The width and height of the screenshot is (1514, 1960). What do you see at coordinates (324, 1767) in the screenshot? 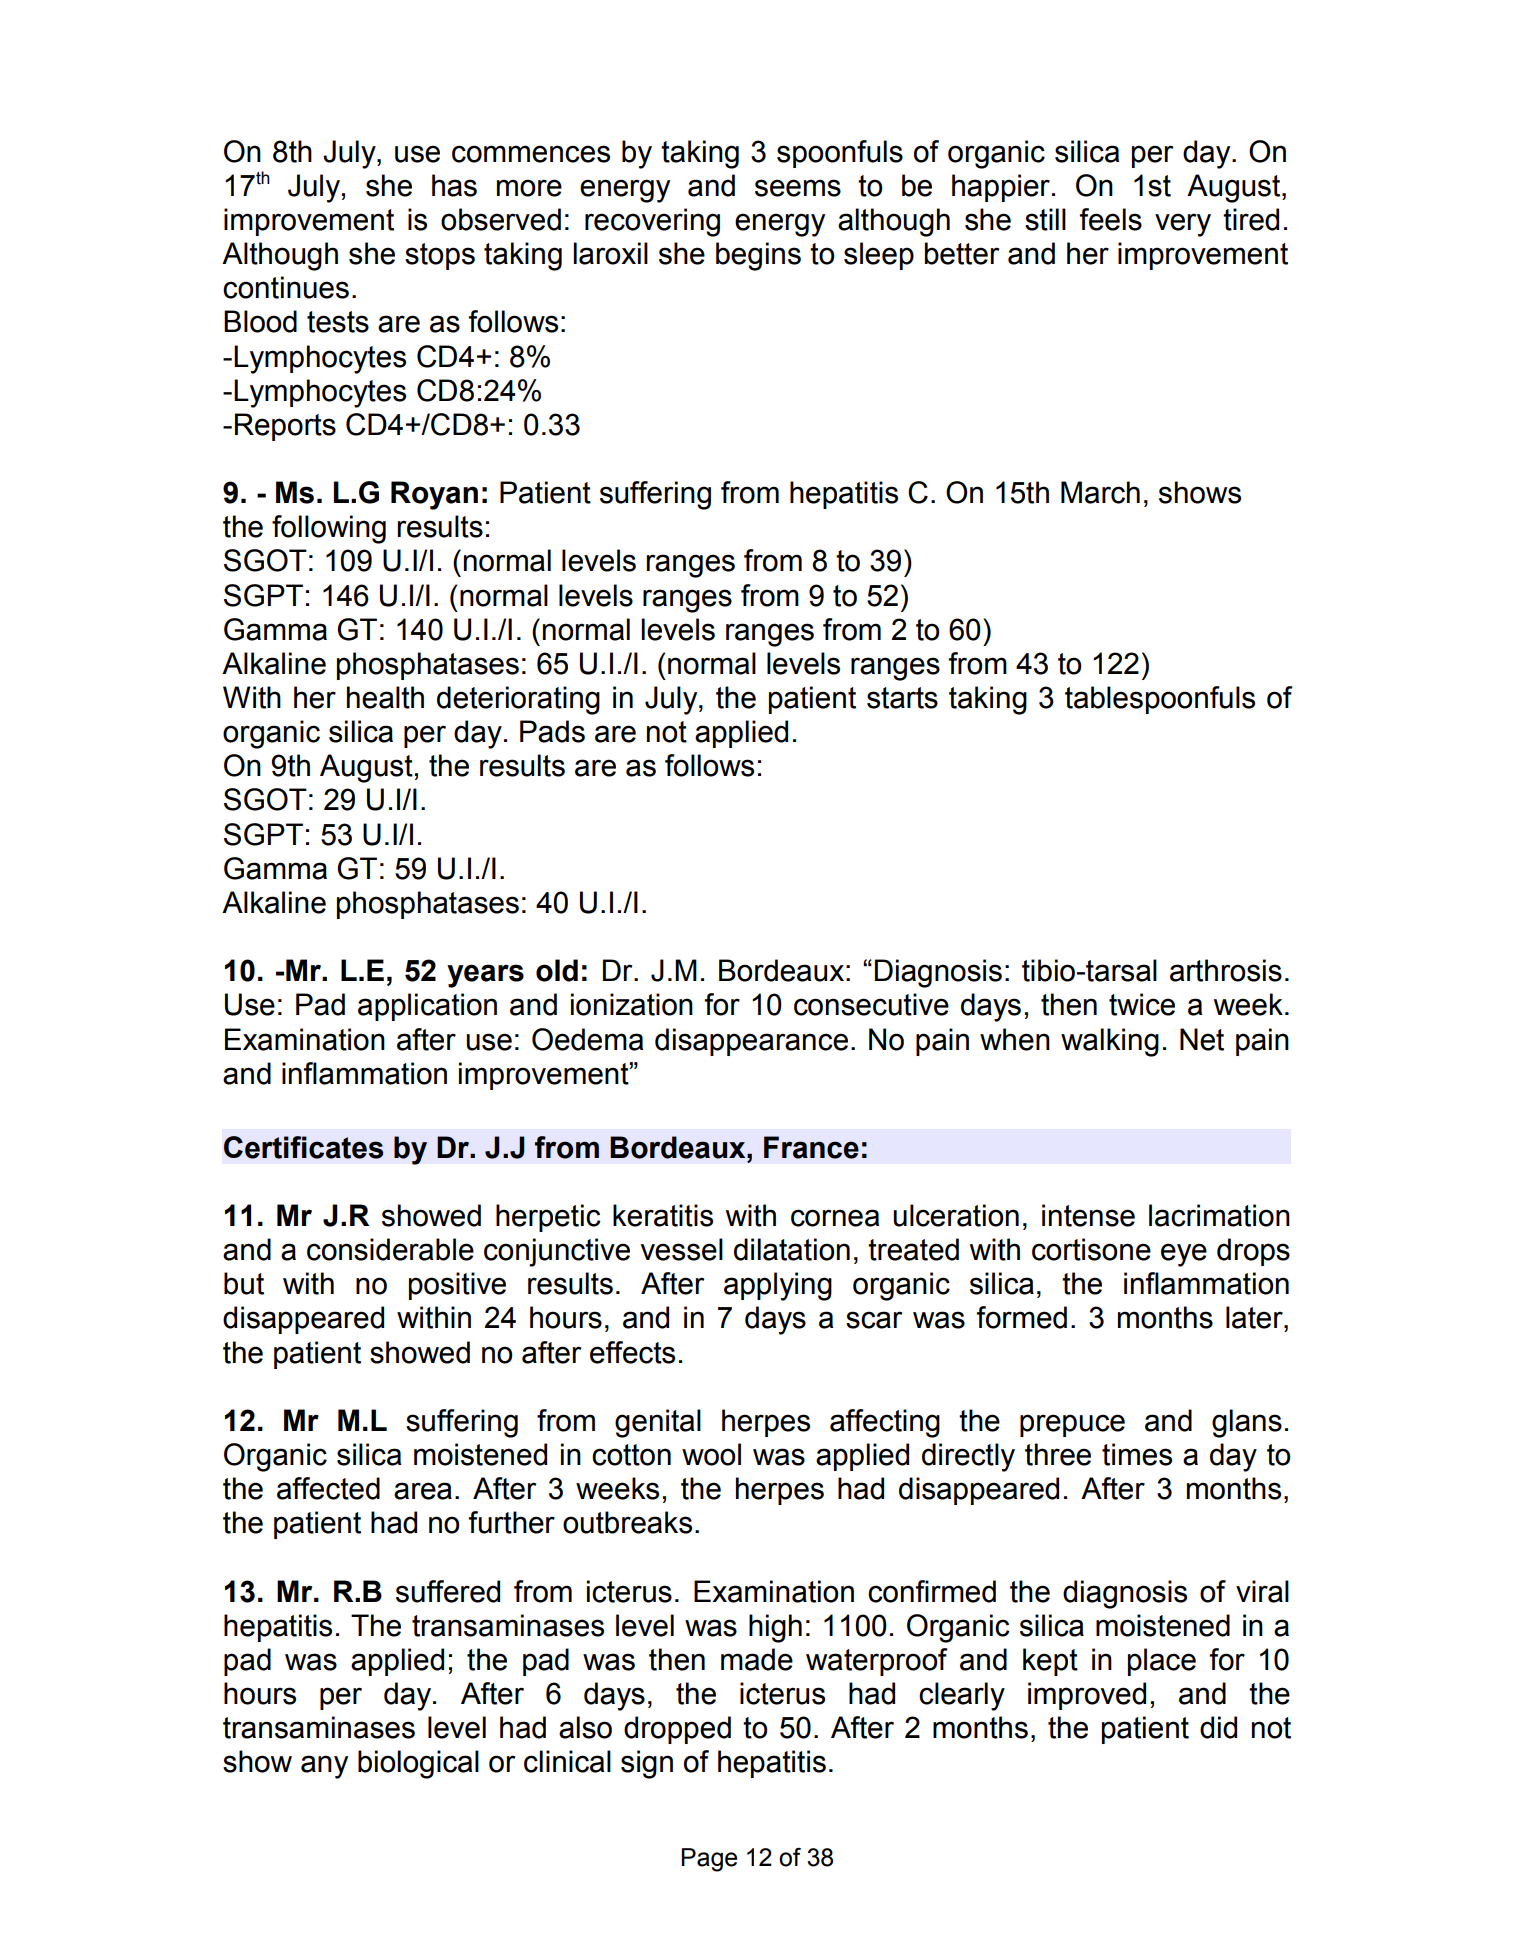
I see `any` at bounding box center [324, 1767].
